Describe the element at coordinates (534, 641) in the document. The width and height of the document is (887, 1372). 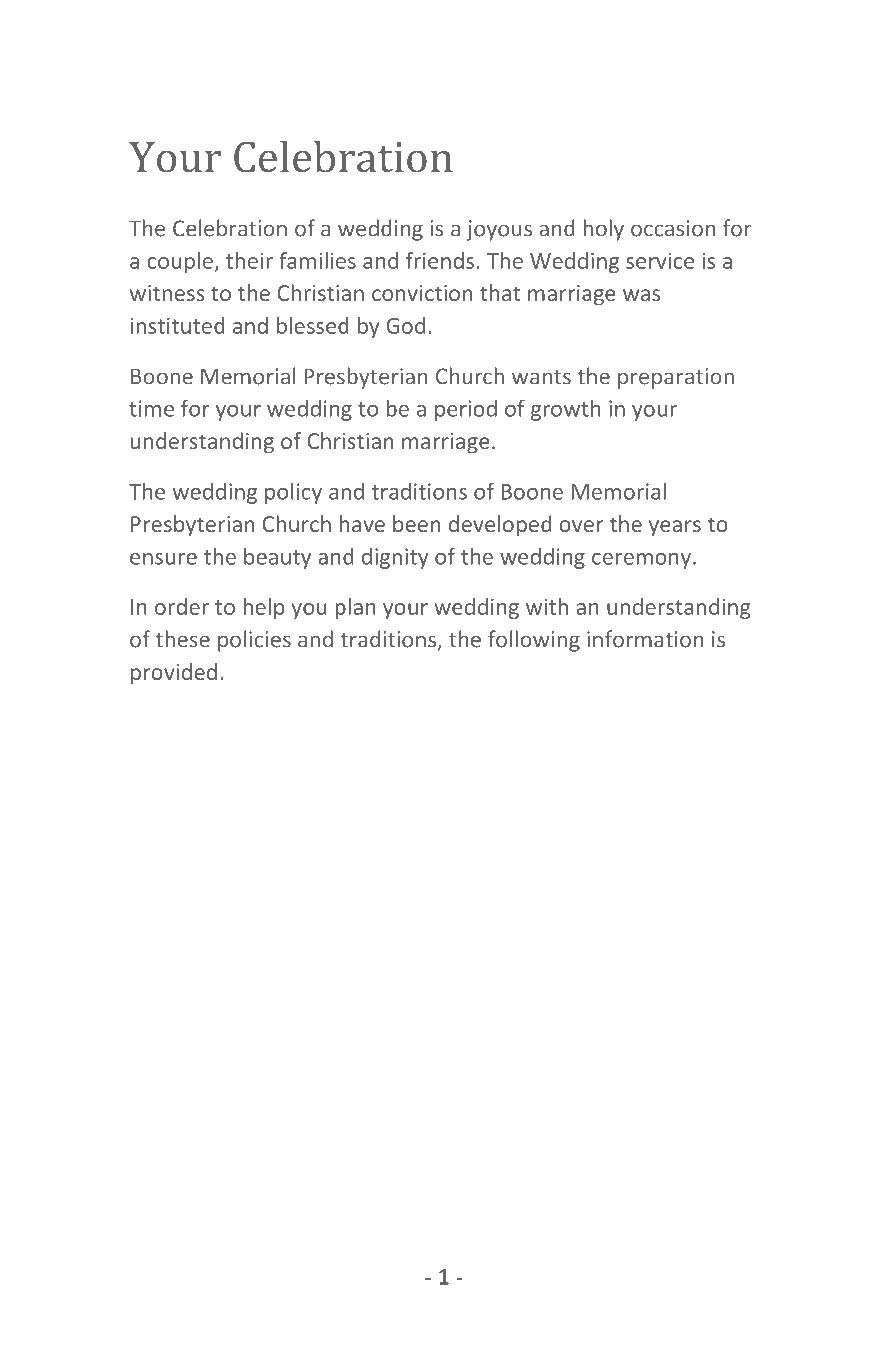
I see `following` at that location.
